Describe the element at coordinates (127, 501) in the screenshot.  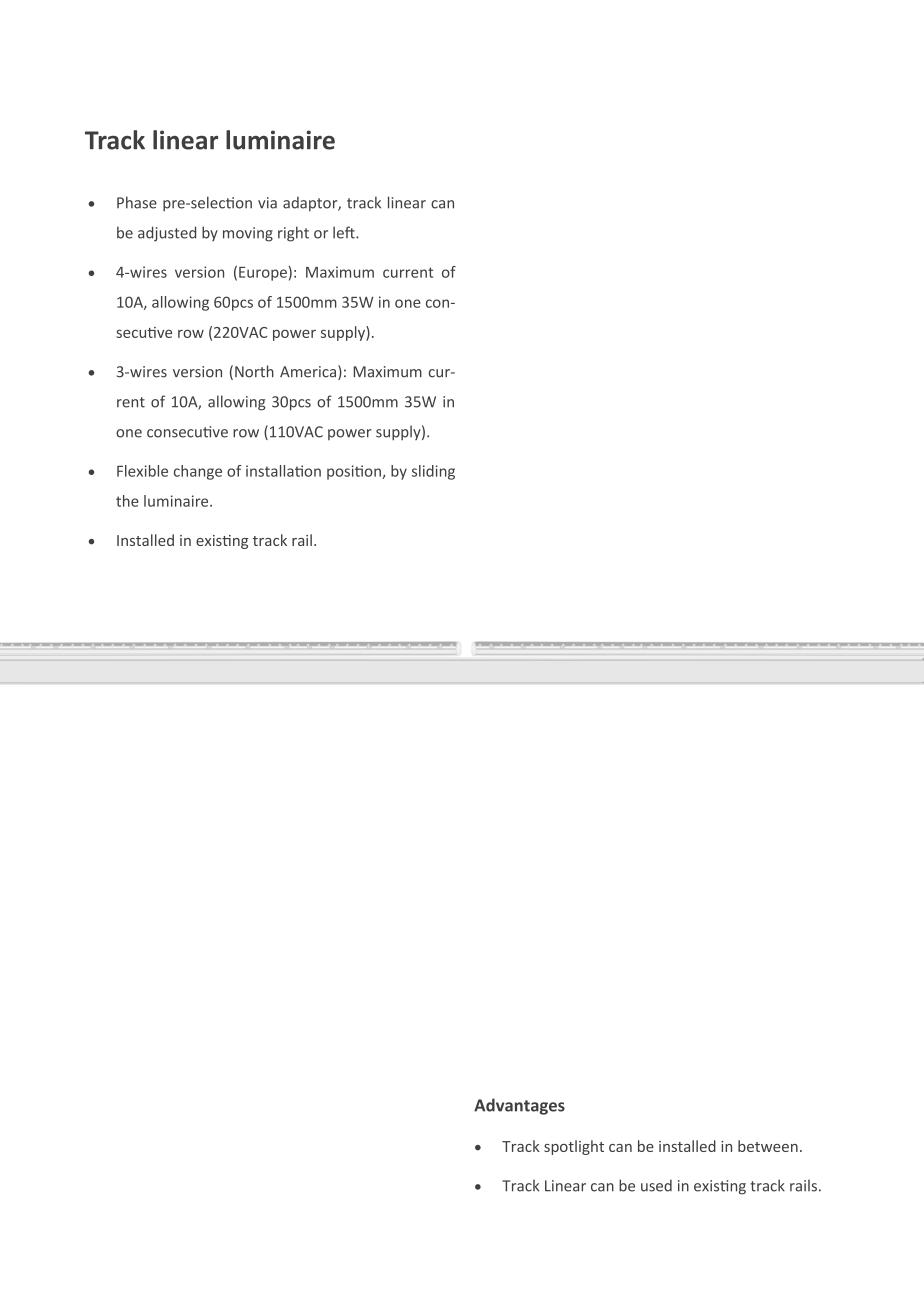
I see `the` at that location.
